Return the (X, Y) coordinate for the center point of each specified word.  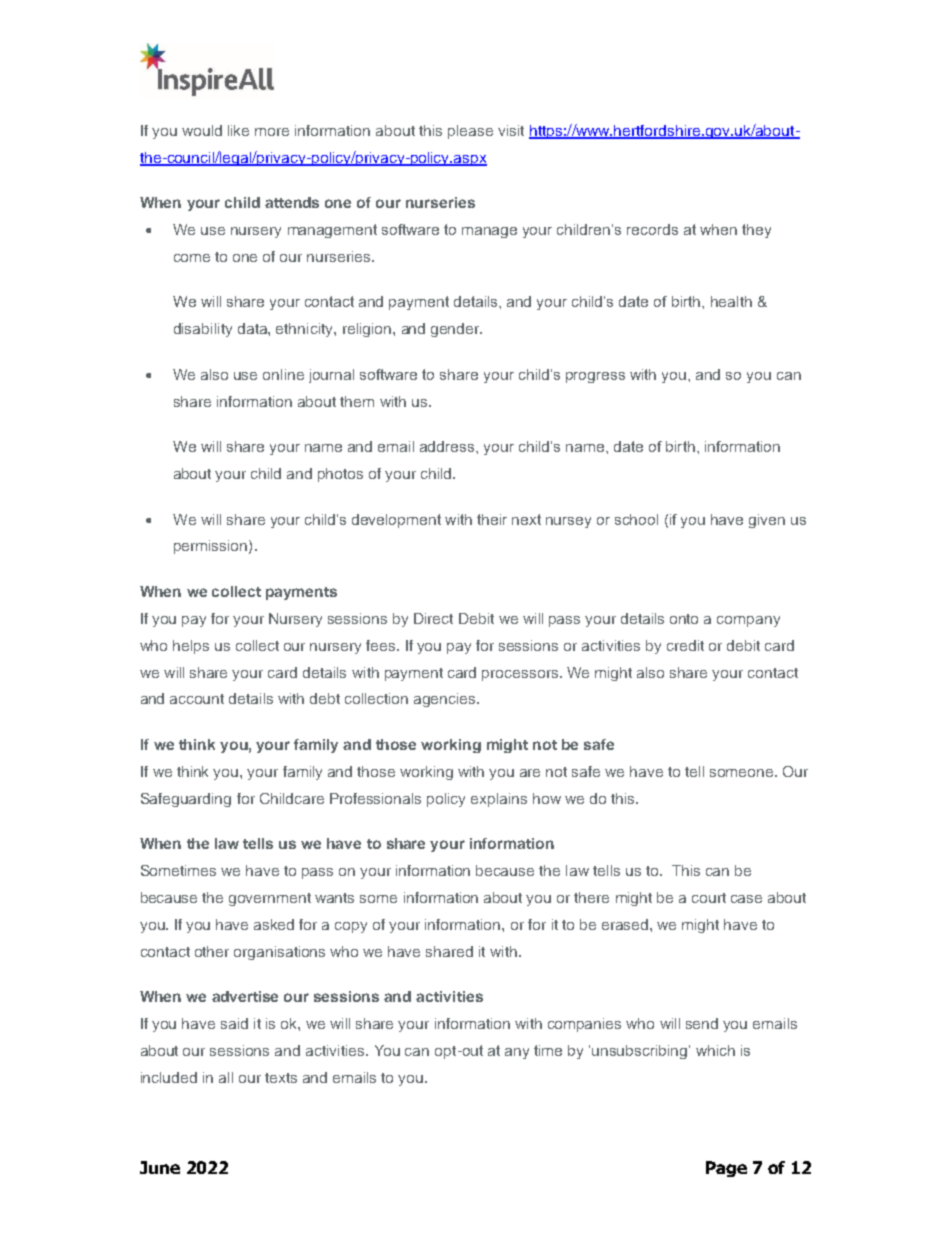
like (238, 130)
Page (726, 1169)
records (652, 229)
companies (584, 1025)
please (470, 132)
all (226, 1077)
